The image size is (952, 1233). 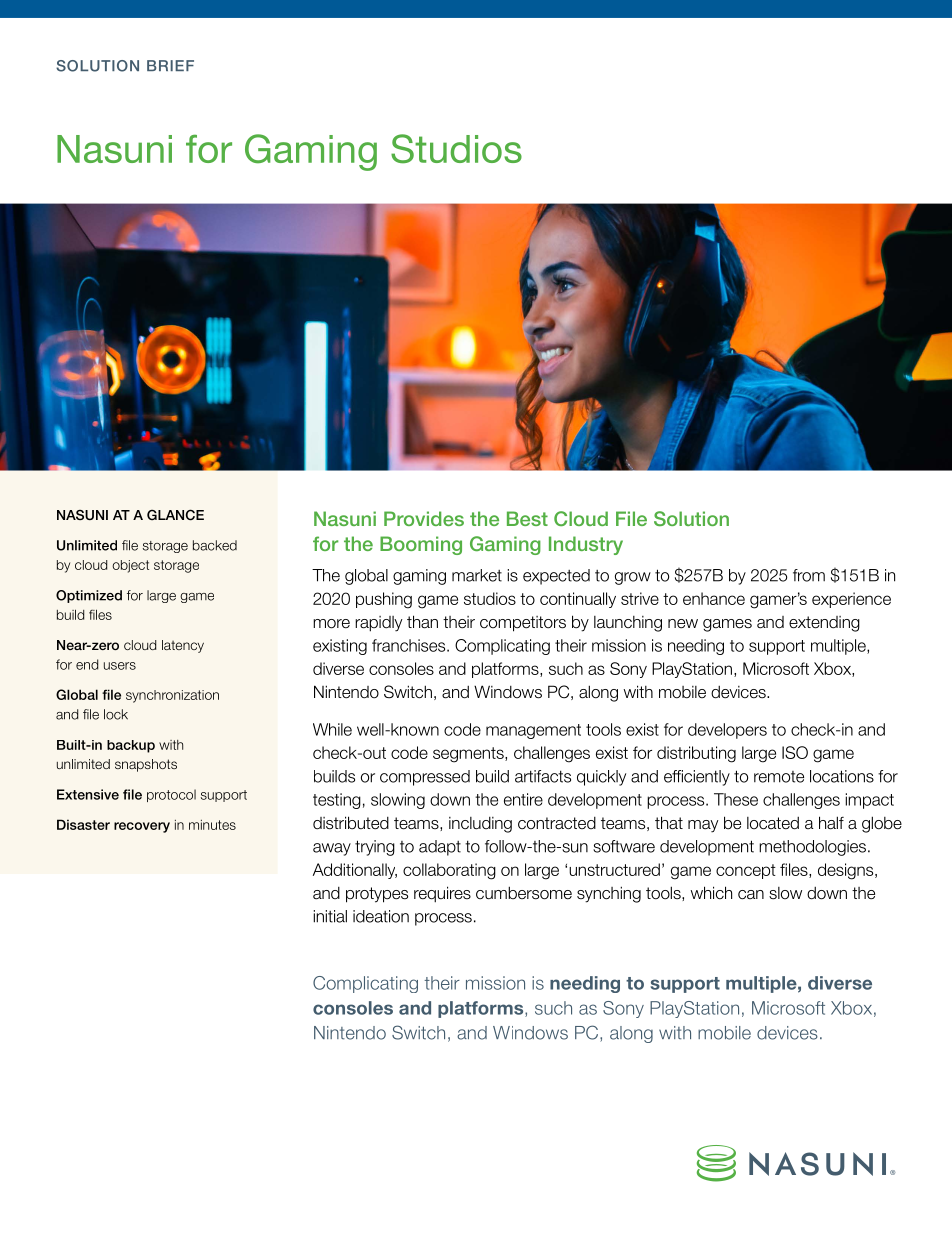 What do you see at coordinates (824, 624) in the document?
I see `extending` at bounding box center [824, 624].
